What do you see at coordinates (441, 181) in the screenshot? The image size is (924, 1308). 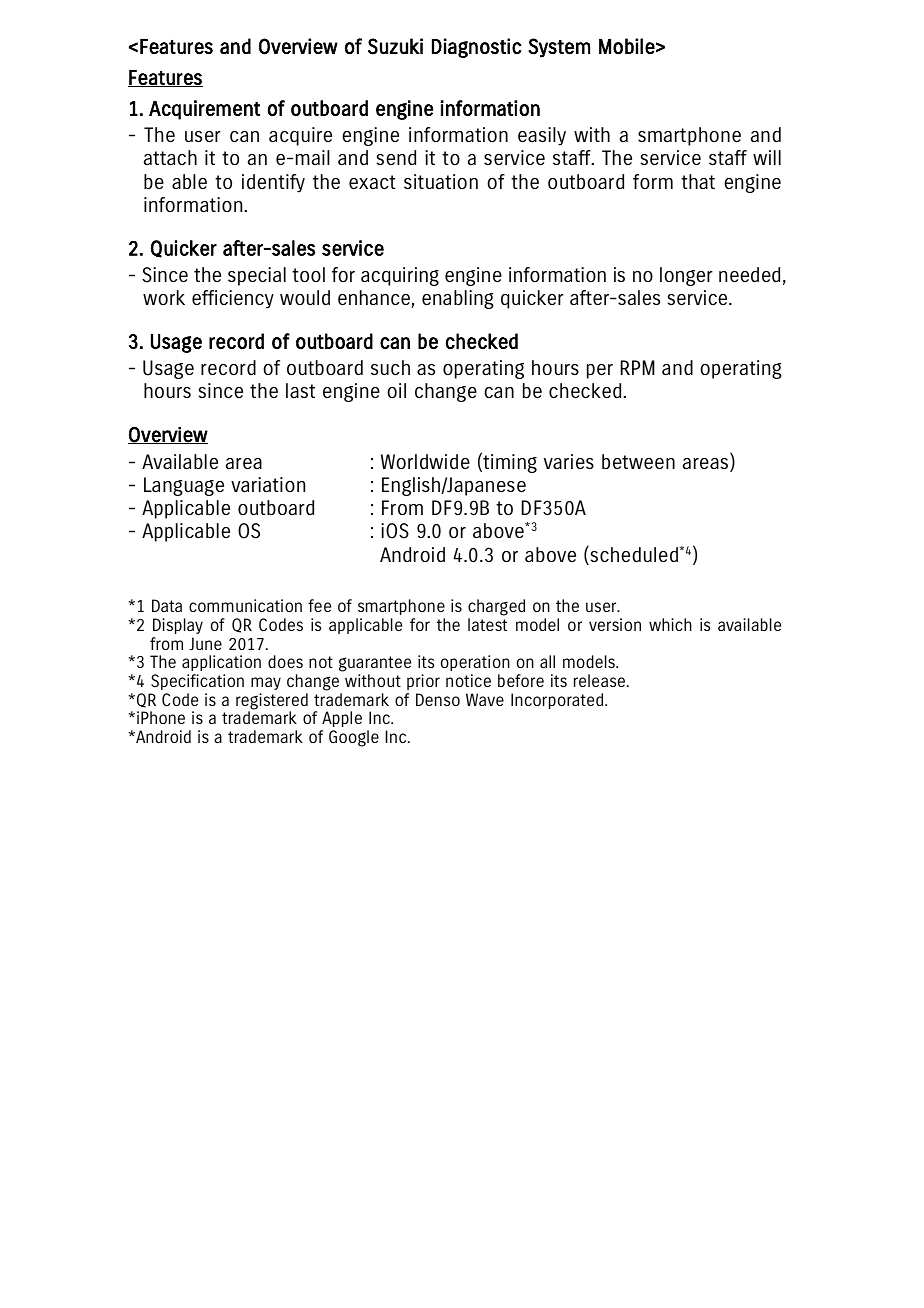 I see `situation` at bounding box center [441, 181].
